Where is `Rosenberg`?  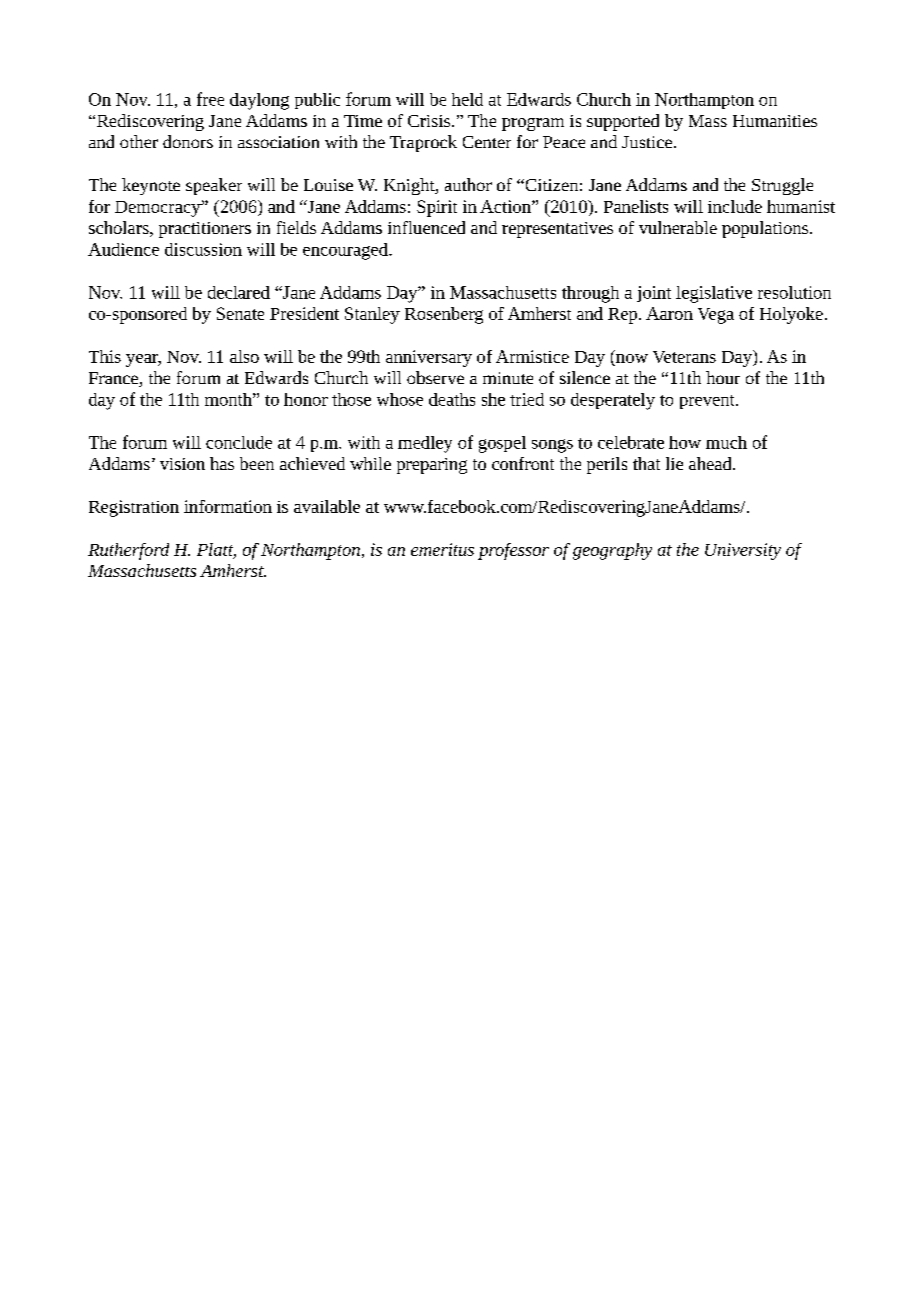
Rosenberg is located at coordinates (444, 315).
